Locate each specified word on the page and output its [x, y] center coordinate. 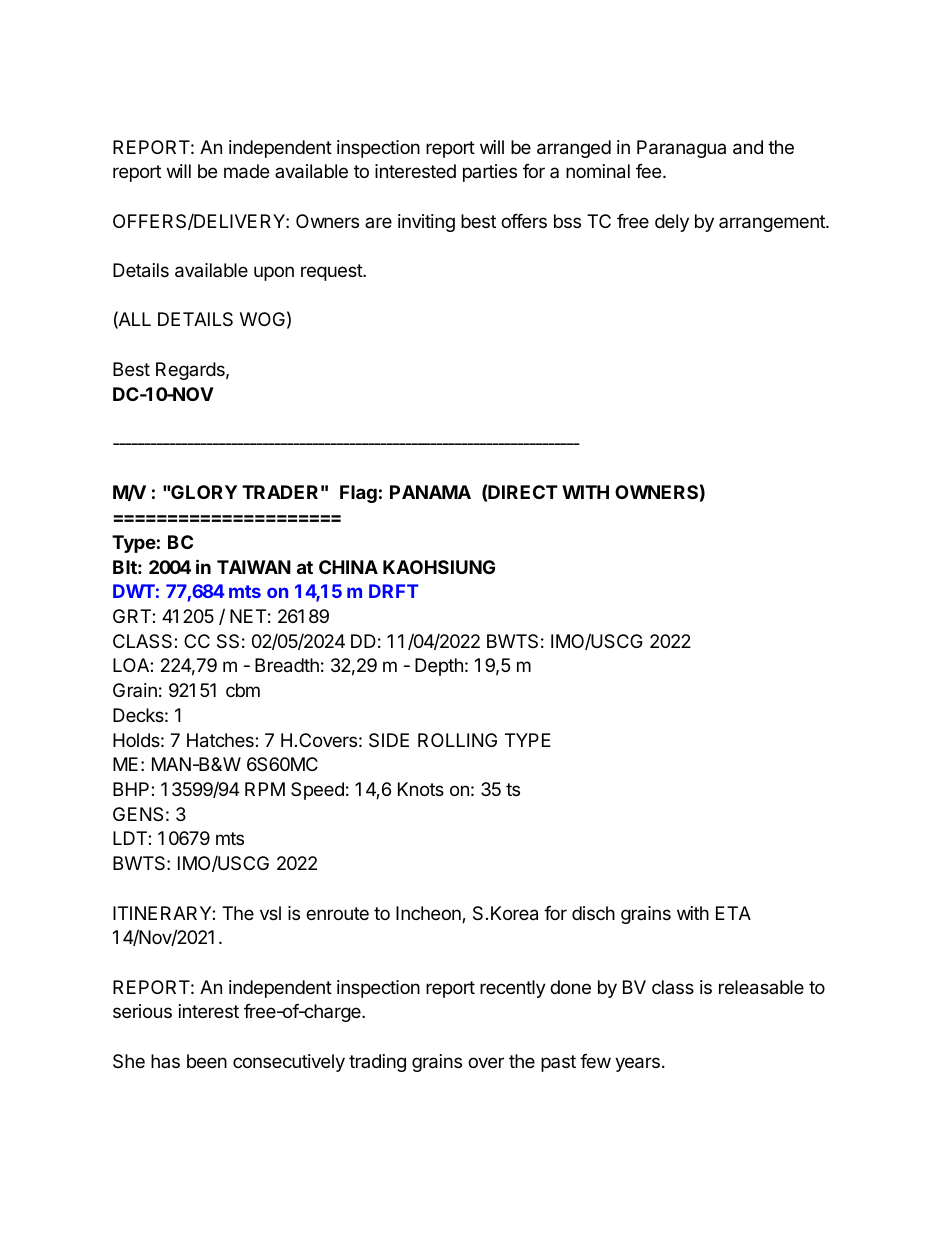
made [246, 171]
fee [648, 171]
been [207, 1061]
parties [490, 173]
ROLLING [457, 740]
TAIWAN [254, 567]
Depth [439, 667]
